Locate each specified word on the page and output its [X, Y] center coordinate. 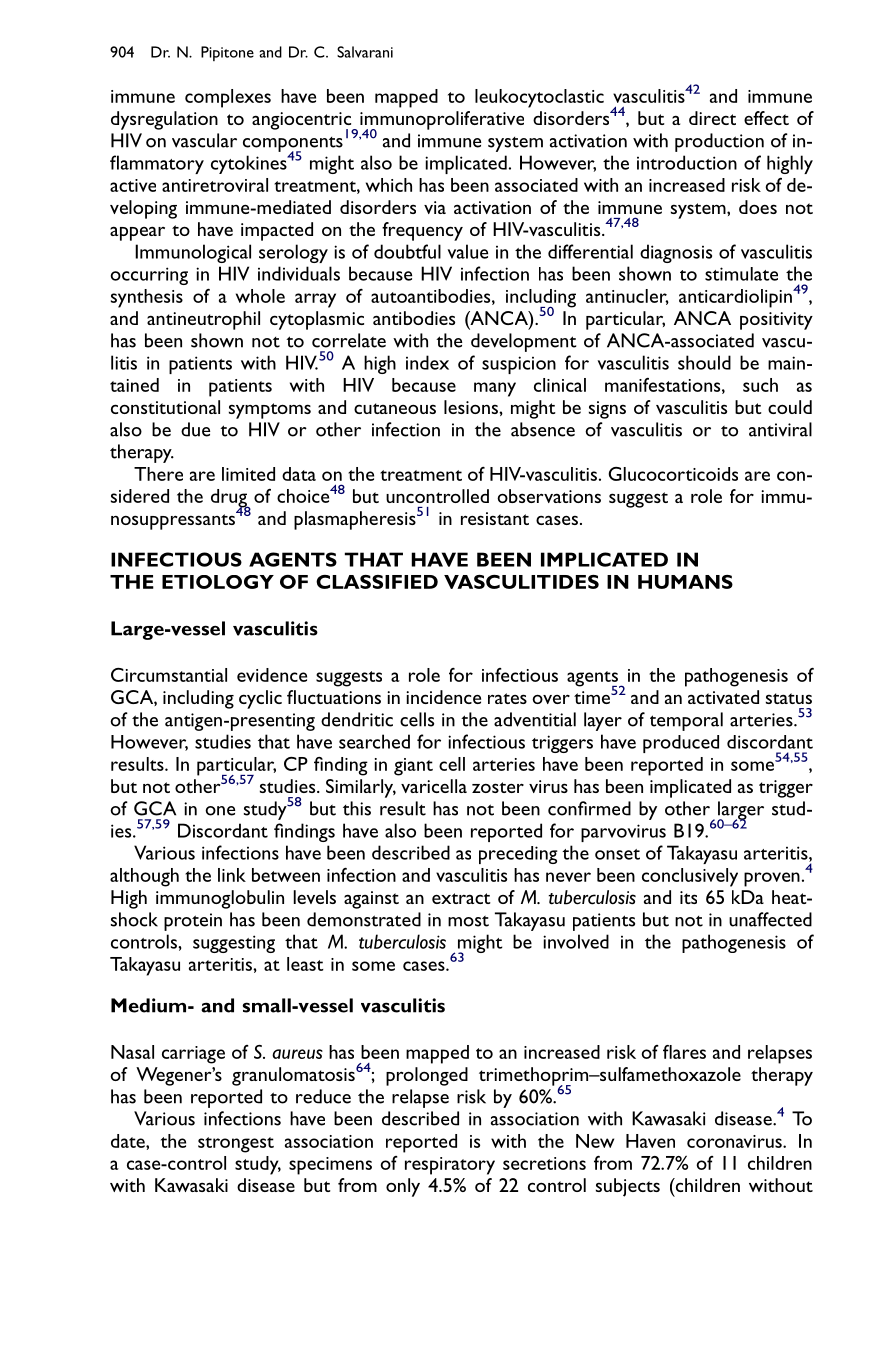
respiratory [450, 1166]
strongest [236, 1145]
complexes [228, 98]
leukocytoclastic [539, 98]
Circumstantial [169, 675]
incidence [443, 697]
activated [723, 697]
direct [712, 118]
